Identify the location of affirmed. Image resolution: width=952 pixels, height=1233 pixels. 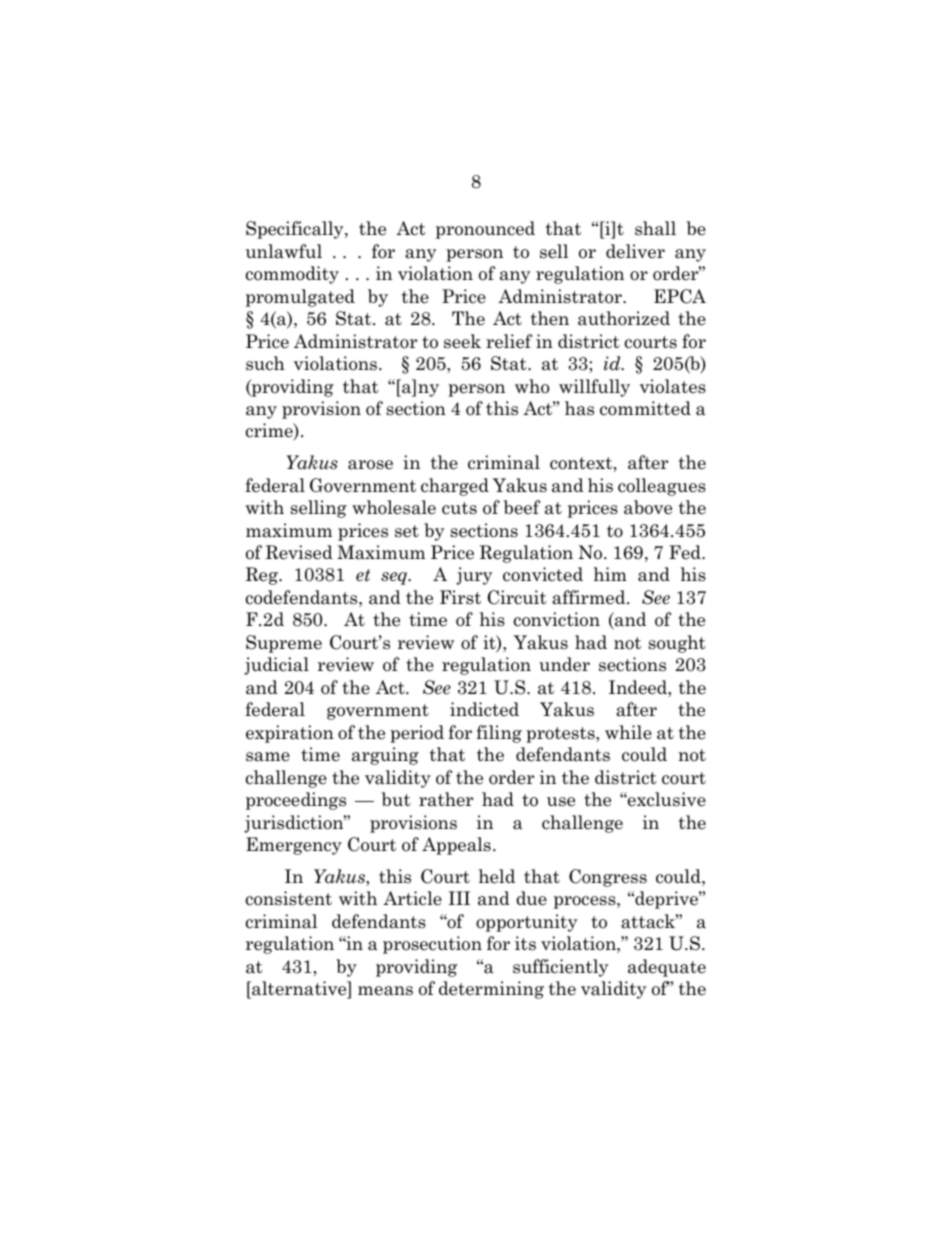
(590, 597).
